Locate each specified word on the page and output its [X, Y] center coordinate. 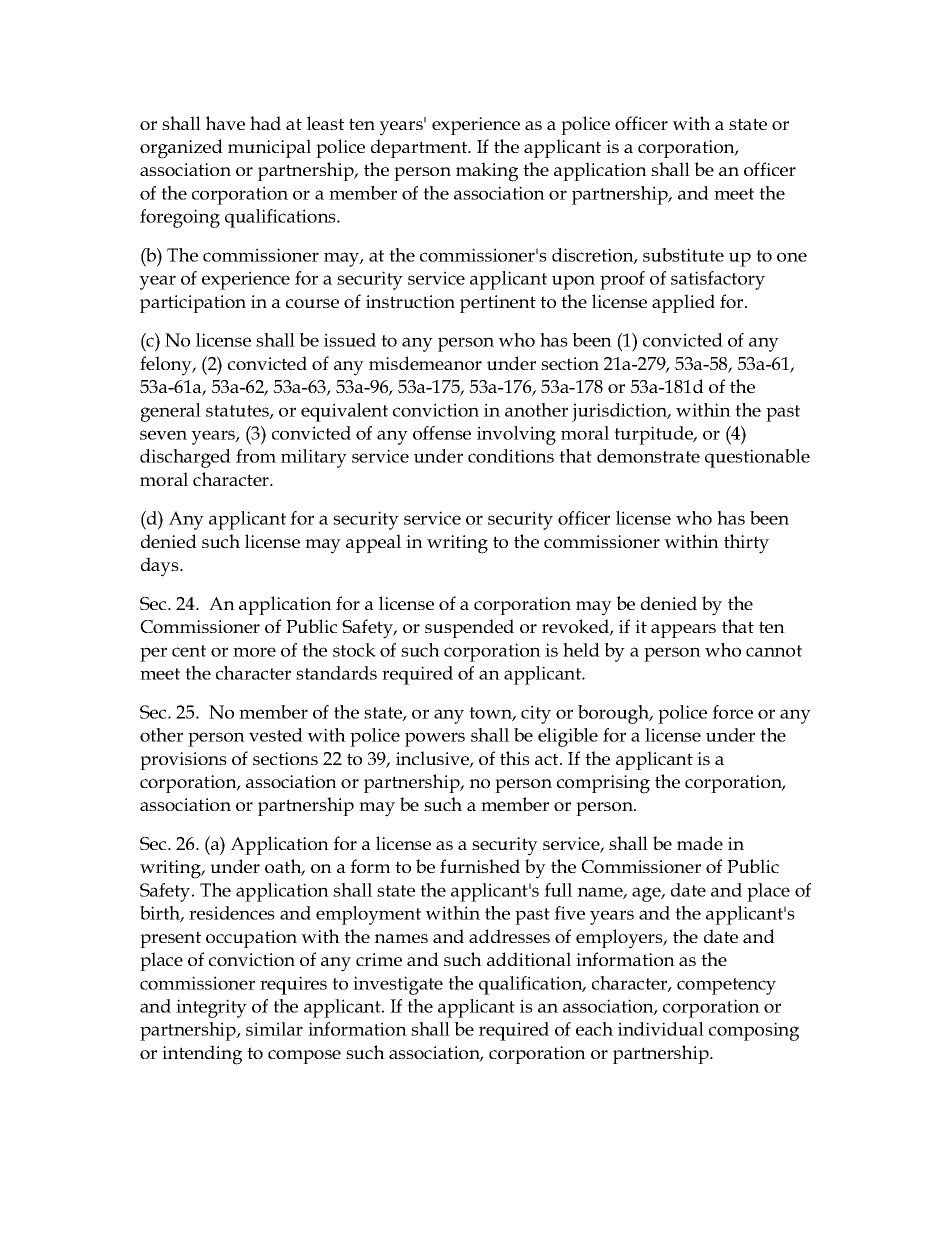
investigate [398, 985]
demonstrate [648, 456]
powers [435, 739]
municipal [269, 148]
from [256, 456]
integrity [211, 1008]
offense [442, 433]
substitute [683, 255]
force [732, 712]
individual [661, 1029]
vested [276, 735]
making [487, 172]
